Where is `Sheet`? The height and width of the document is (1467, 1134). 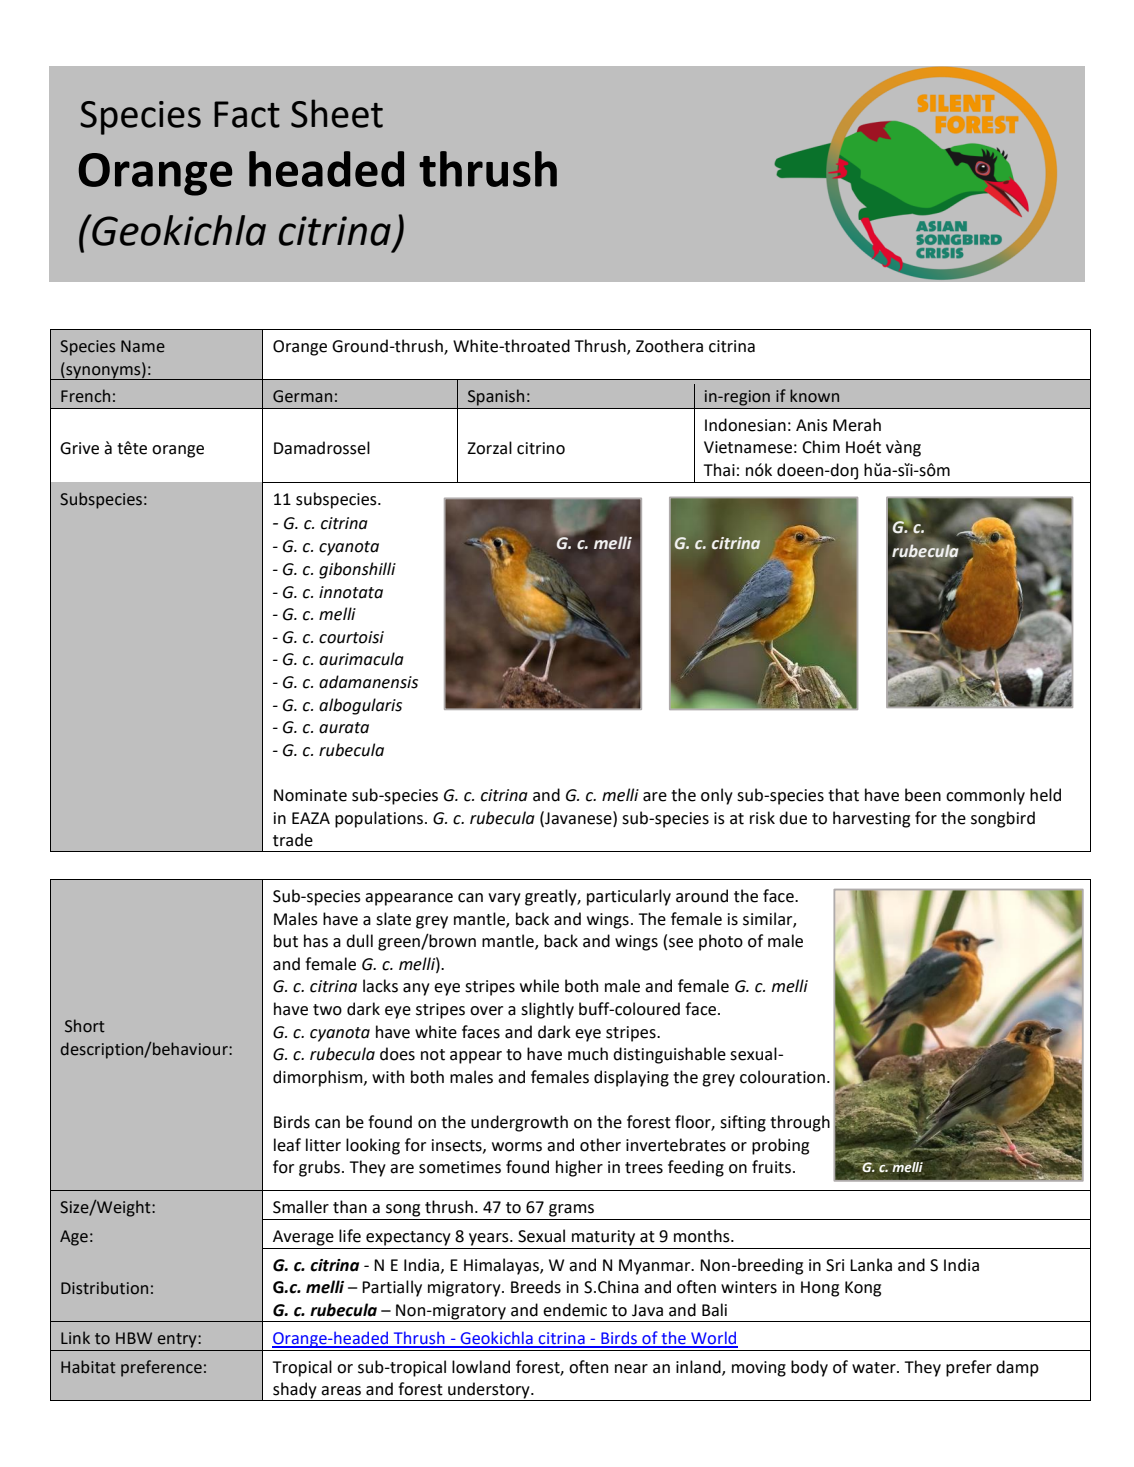 Sheet is located at coordinates (337, 113).
